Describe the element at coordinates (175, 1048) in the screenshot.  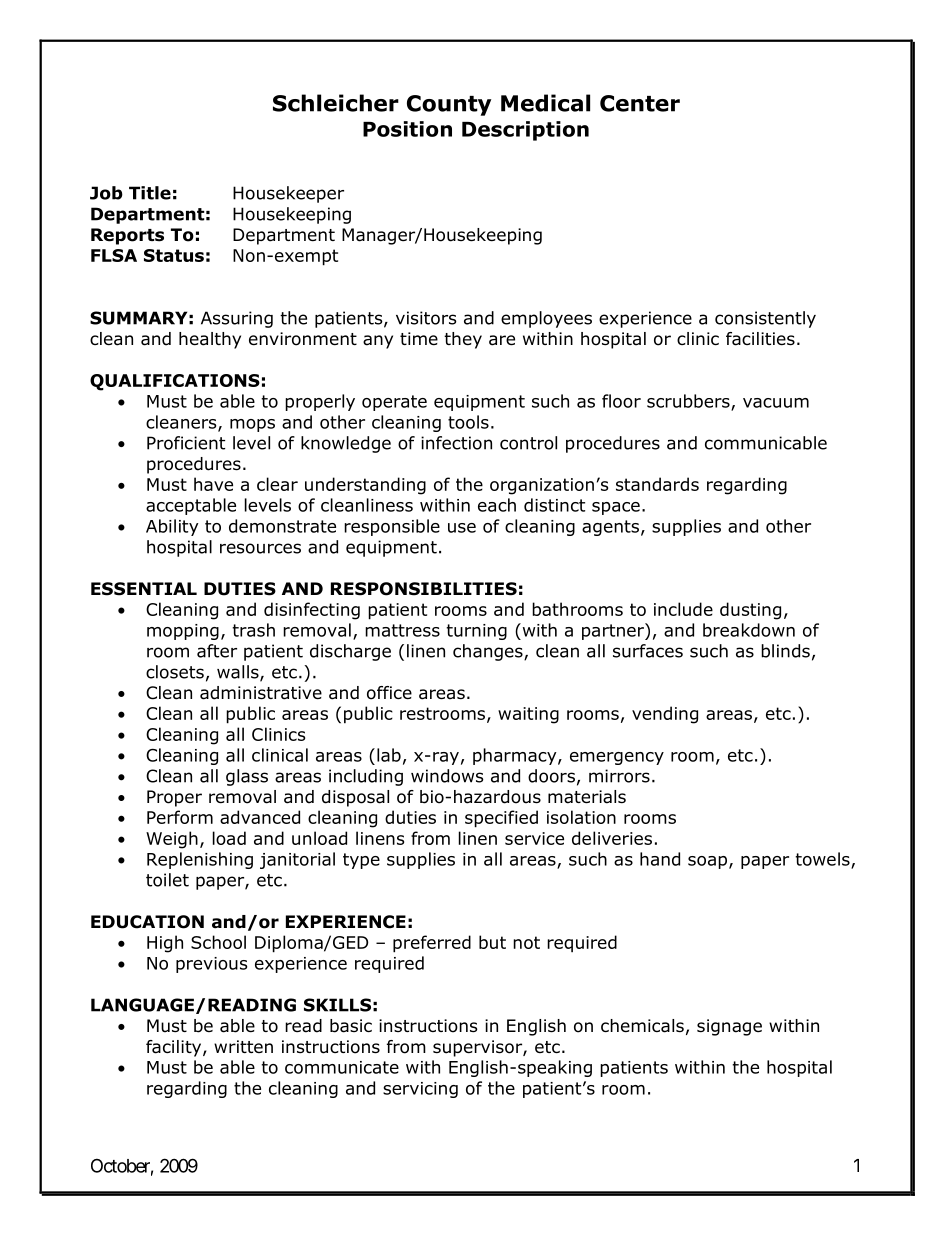
I see `facility` at that location.
